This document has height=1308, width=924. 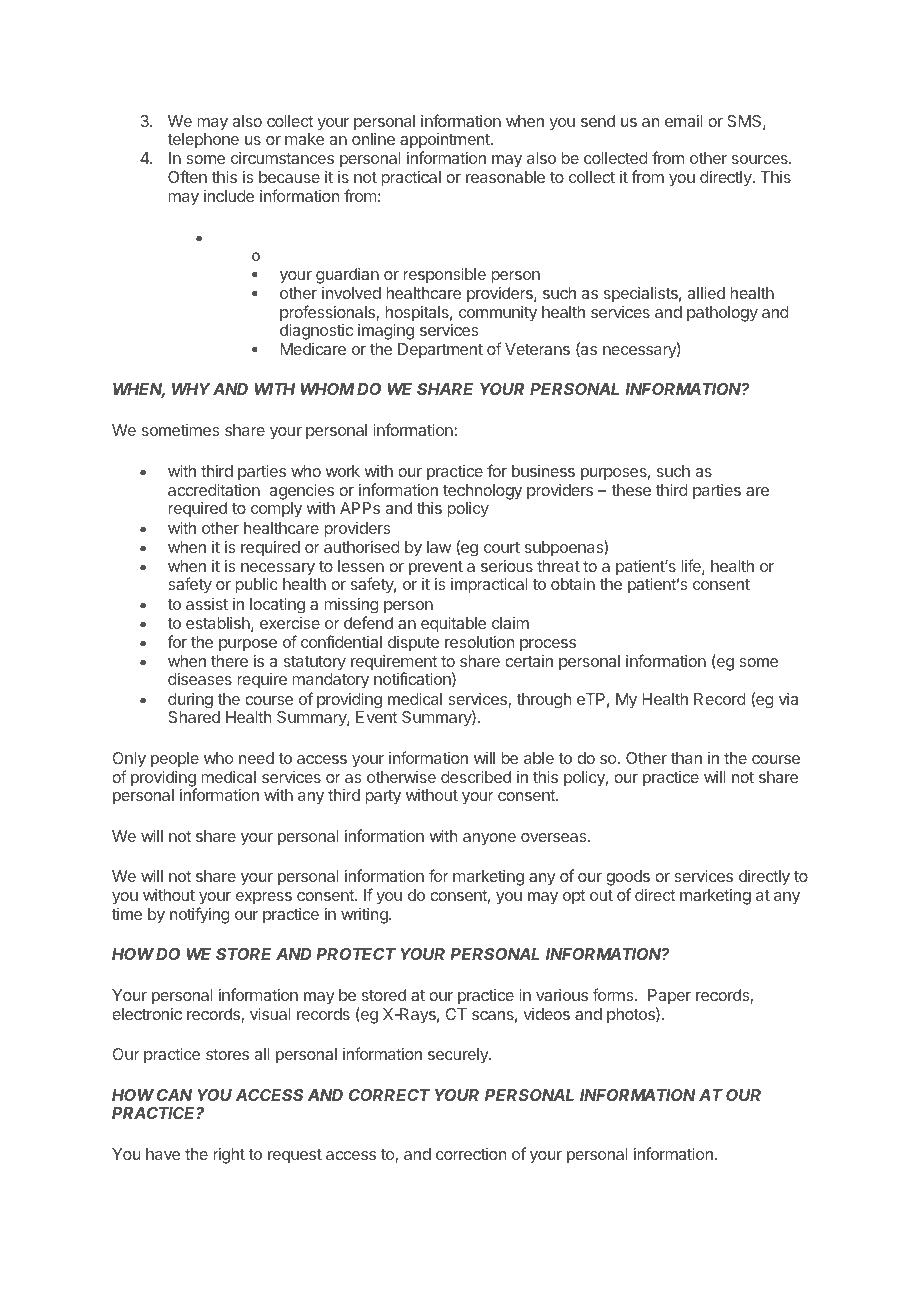 I want to click on there, so click(x=229, y=661).
